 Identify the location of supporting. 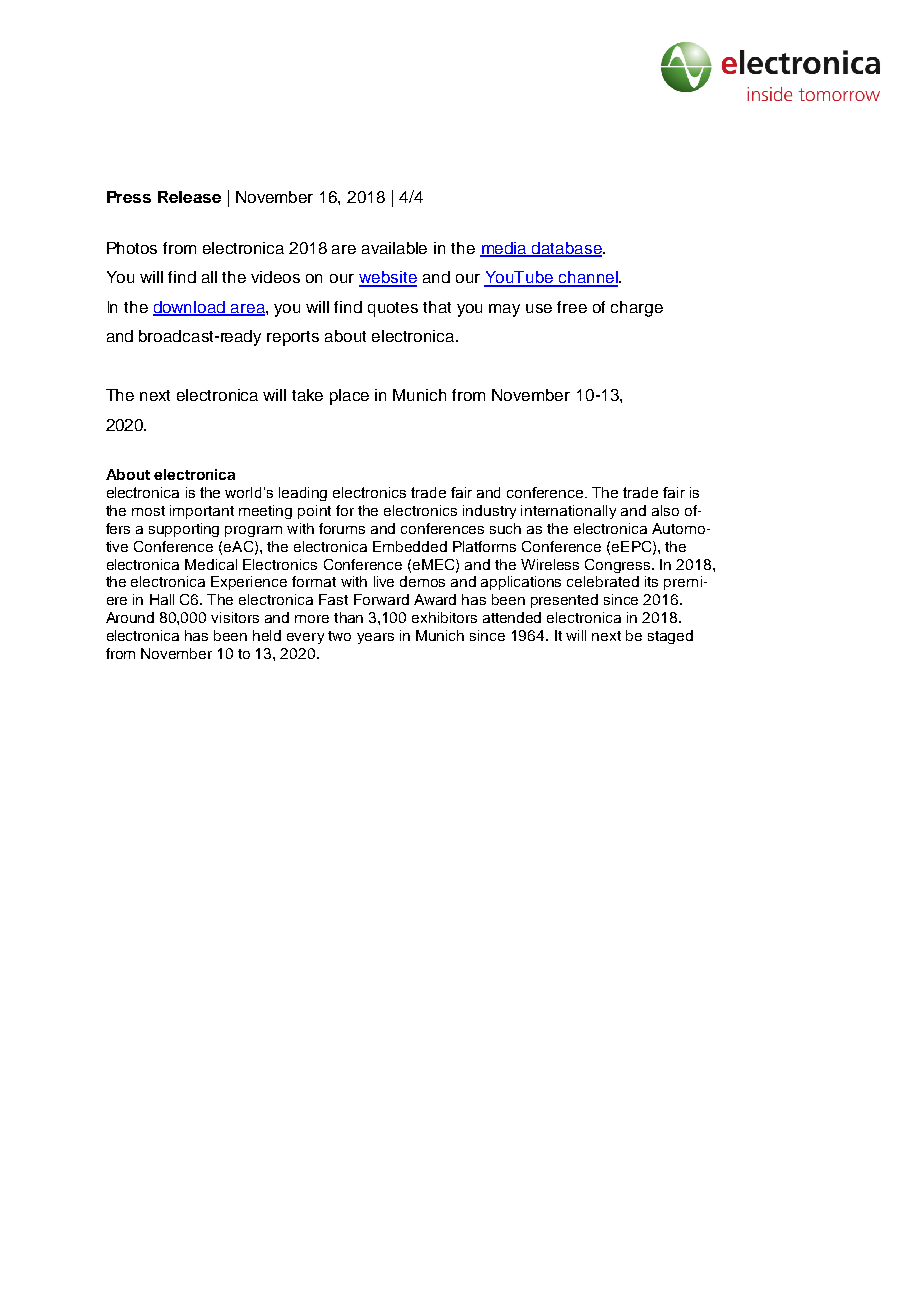
(184, 530).
